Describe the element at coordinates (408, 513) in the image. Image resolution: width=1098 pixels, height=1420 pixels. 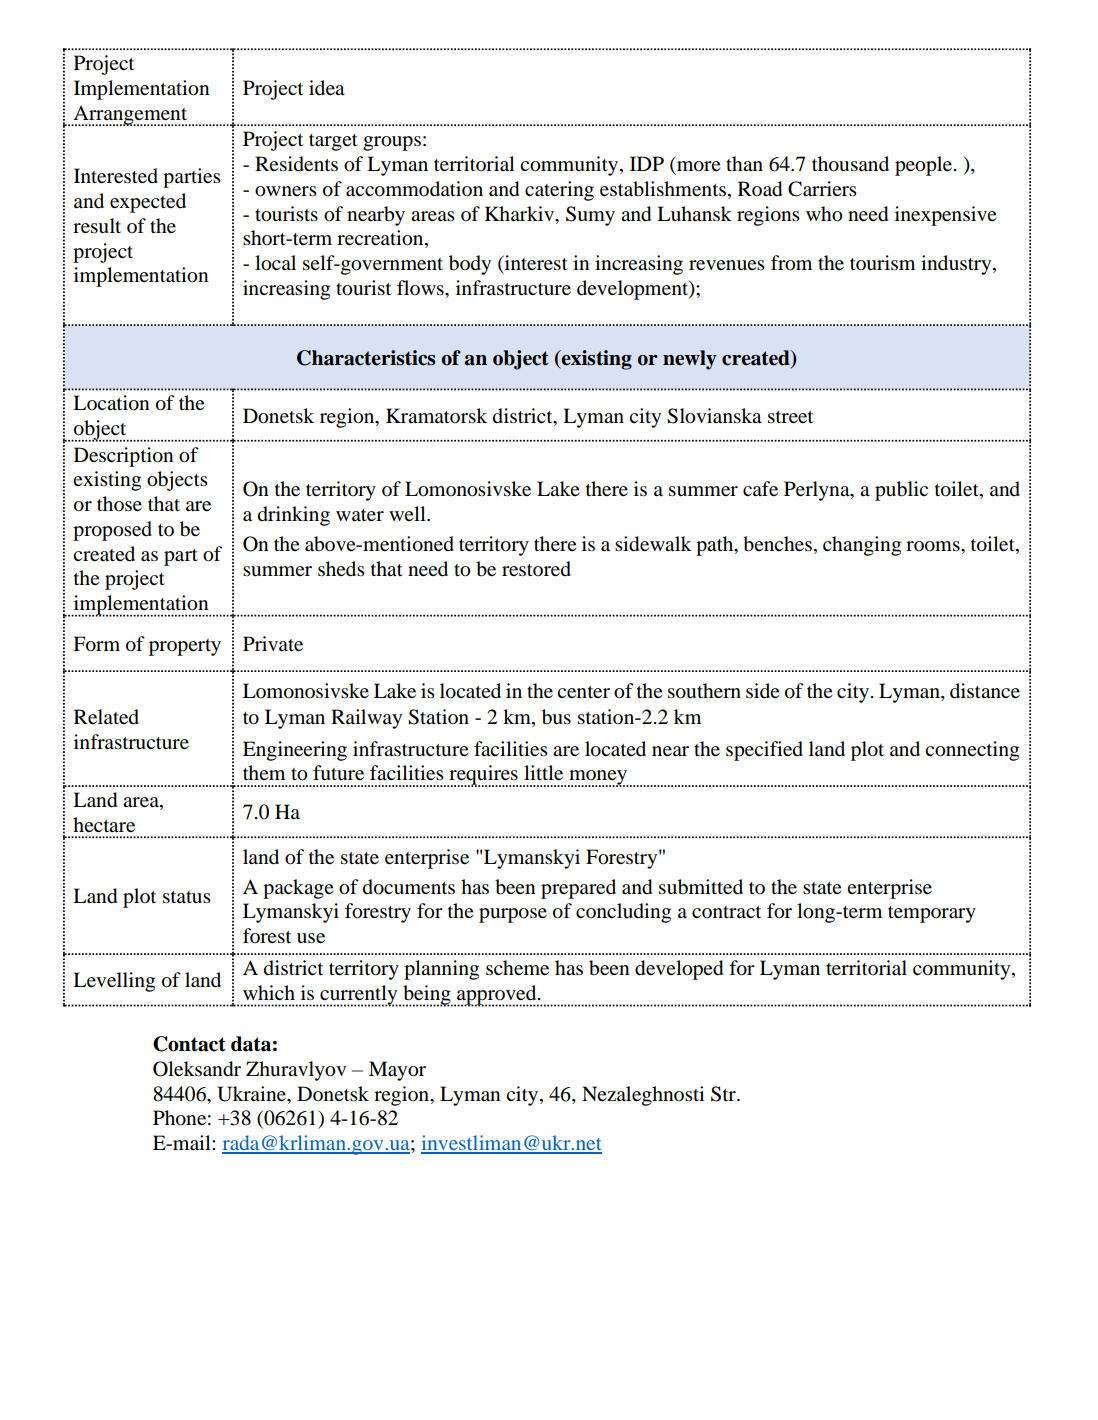
I see `well` at that location.
